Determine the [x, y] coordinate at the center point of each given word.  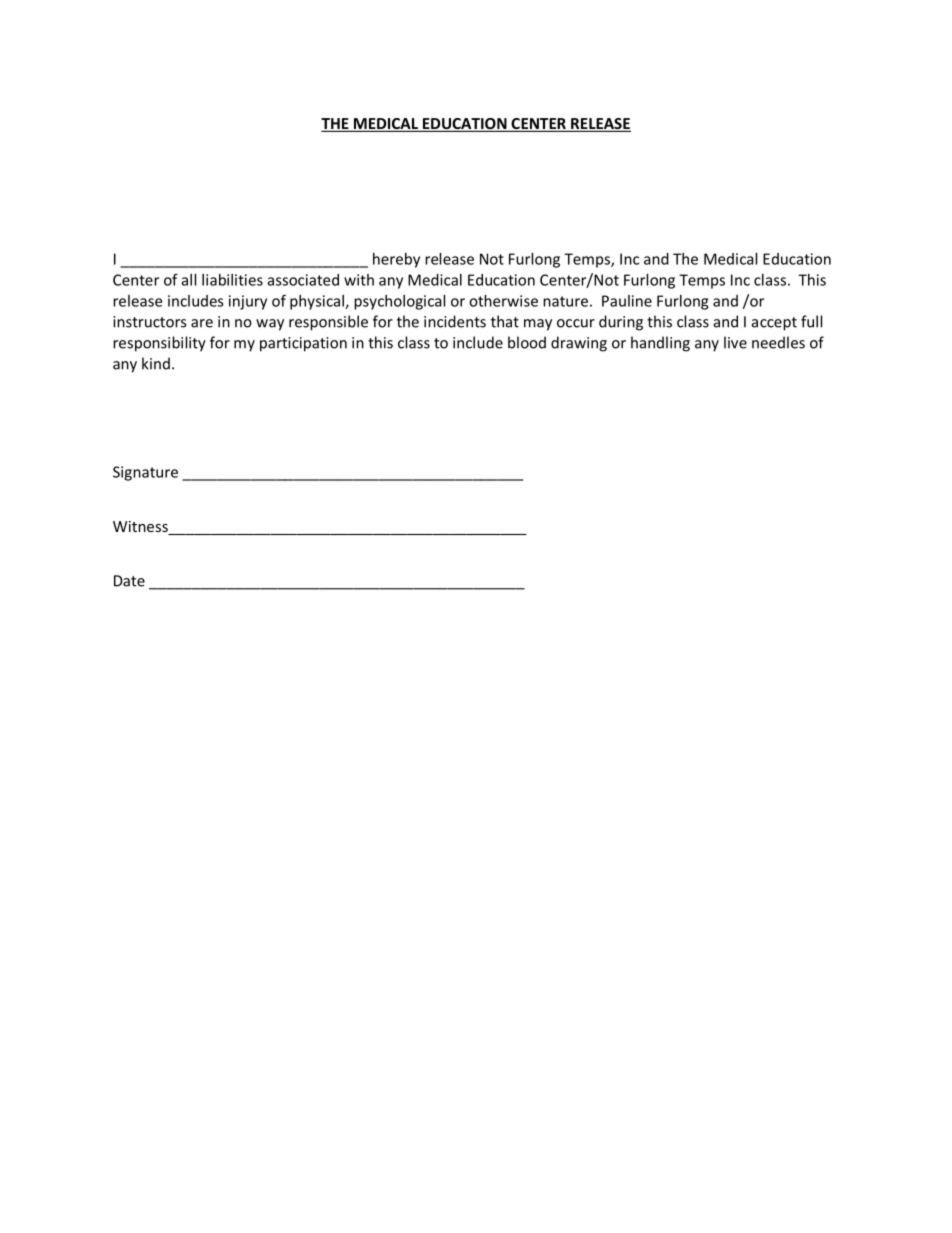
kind [156, 363]
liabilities [232, 280]
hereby [396, 260]
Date [129, 581]
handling [660, 344]
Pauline [627, 301]
